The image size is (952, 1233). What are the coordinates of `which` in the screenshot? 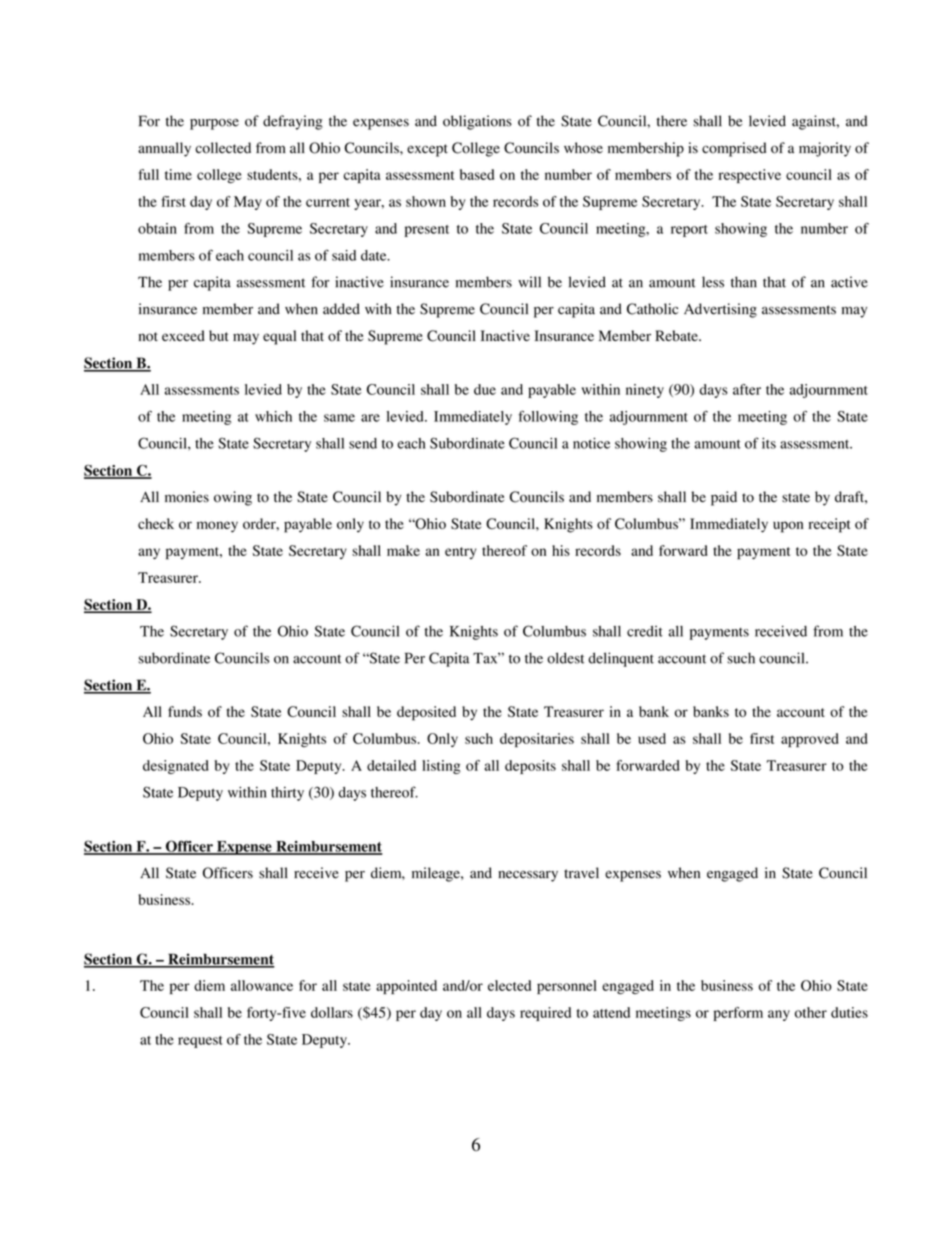 It's located at (273, 416).
